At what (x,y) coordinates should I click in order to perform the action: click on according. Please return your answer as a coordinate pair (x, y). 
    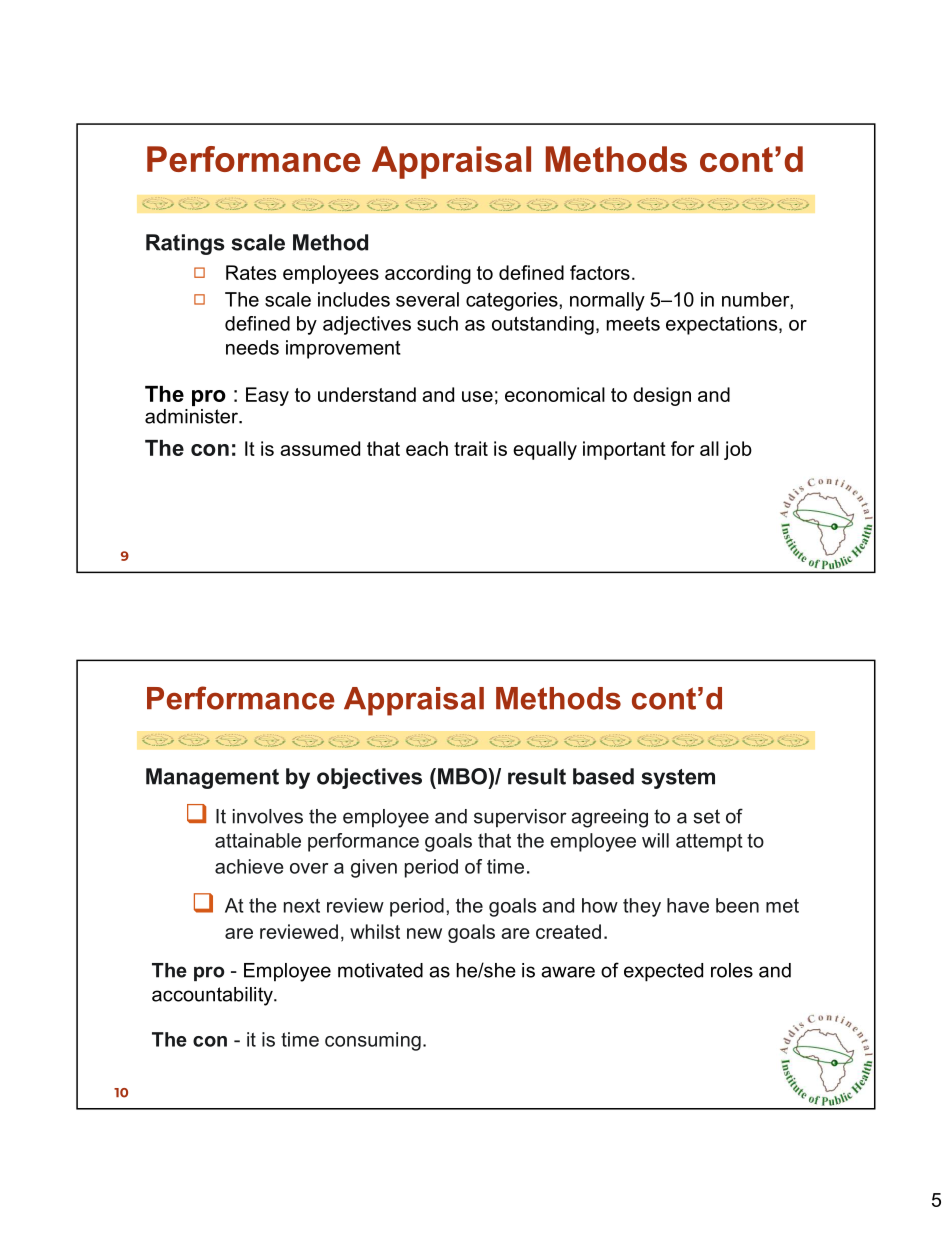
    Looking at the image, I should click on (428, 274).
